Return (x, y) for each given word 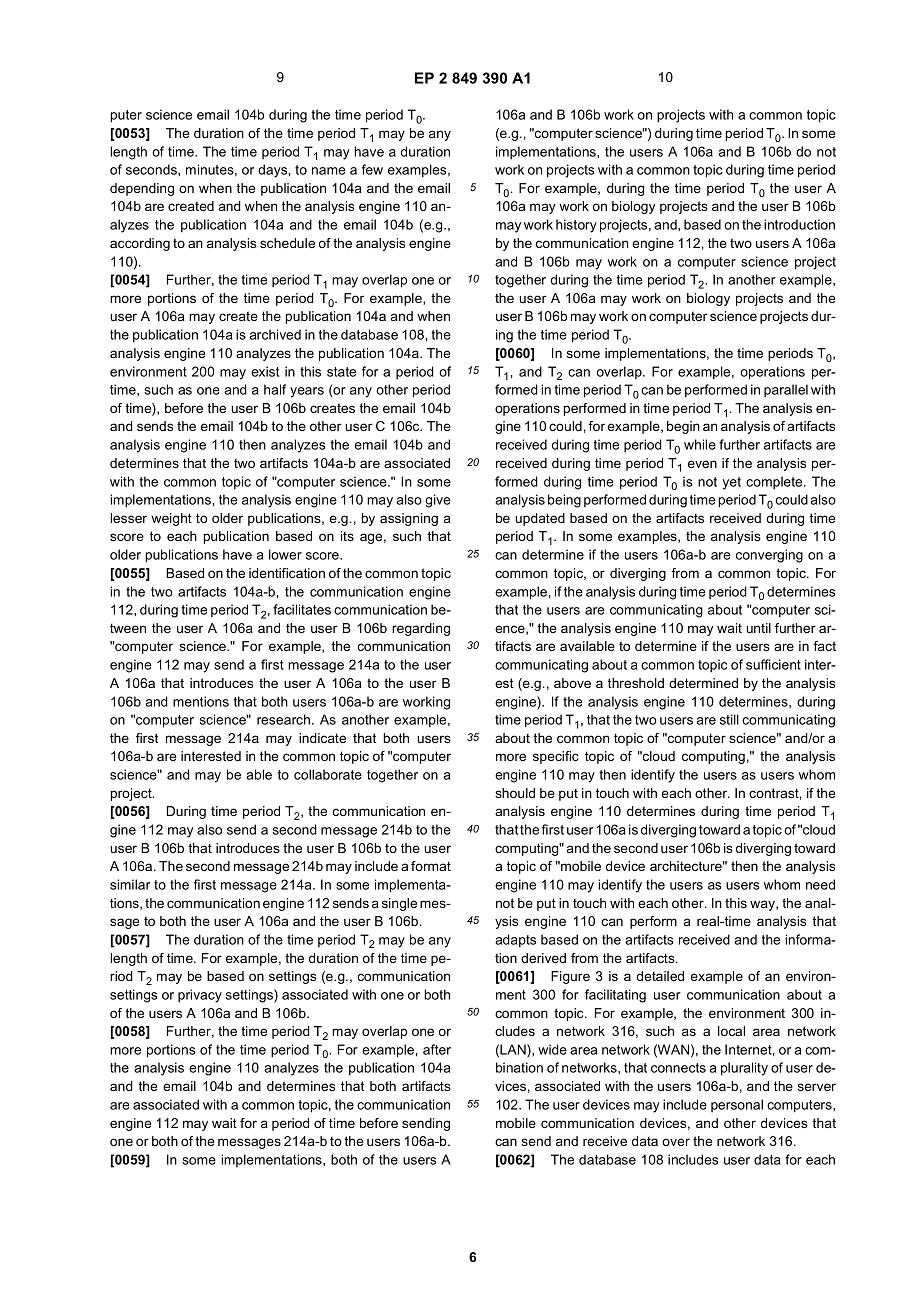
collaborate (328, 774)
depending (142, 189)
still (729, 719)
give (438, 501)
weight (171, 519)
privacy (200, 996)
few (372, 169)
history (576, 226)
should (515, 793)
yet (732, 483)
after (437, 1049)
